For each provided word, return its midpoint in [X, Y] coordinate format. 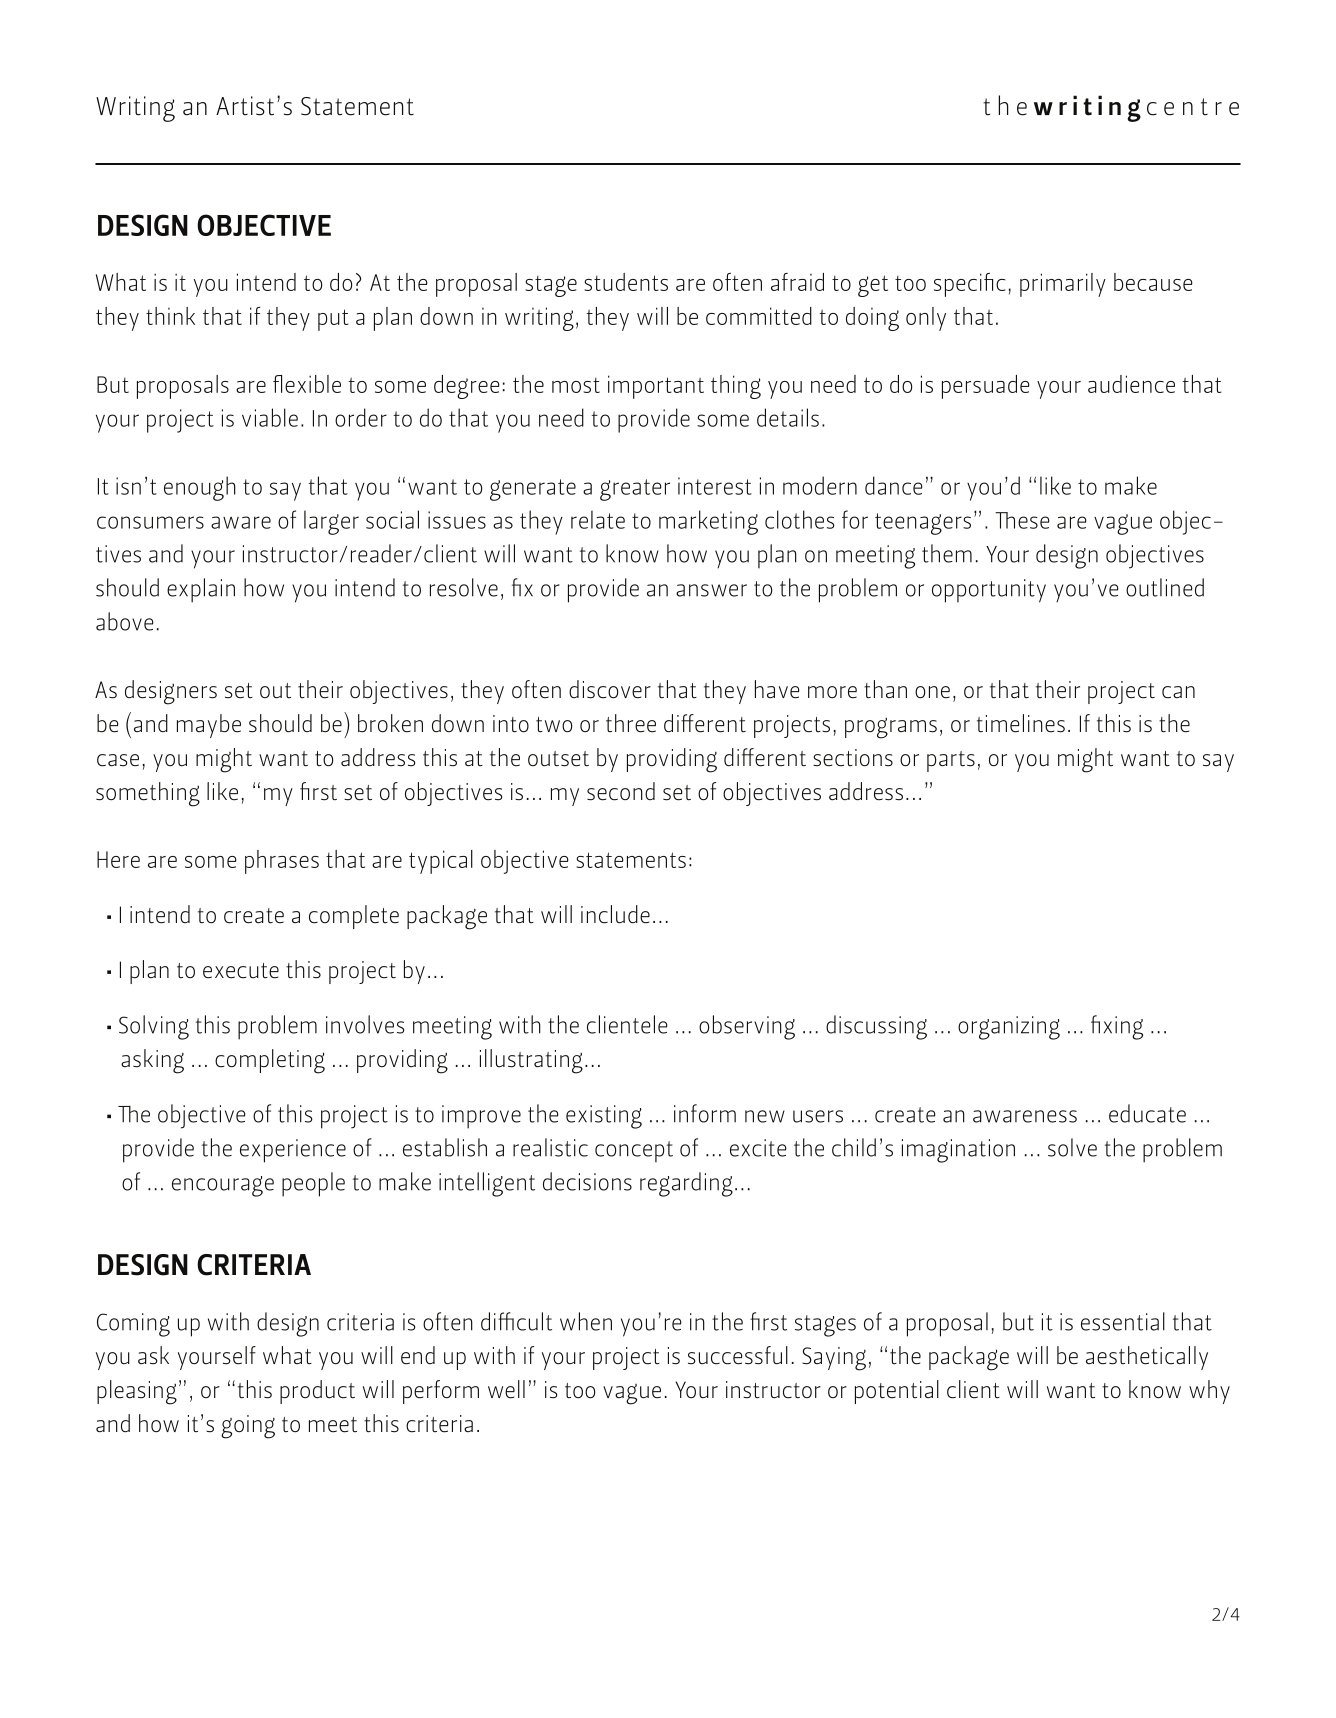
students [626, 282]
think [170, 316]
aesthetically [1147, 1358]
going [248, 1427]
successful [738, 1355]
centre [1193, 107]
